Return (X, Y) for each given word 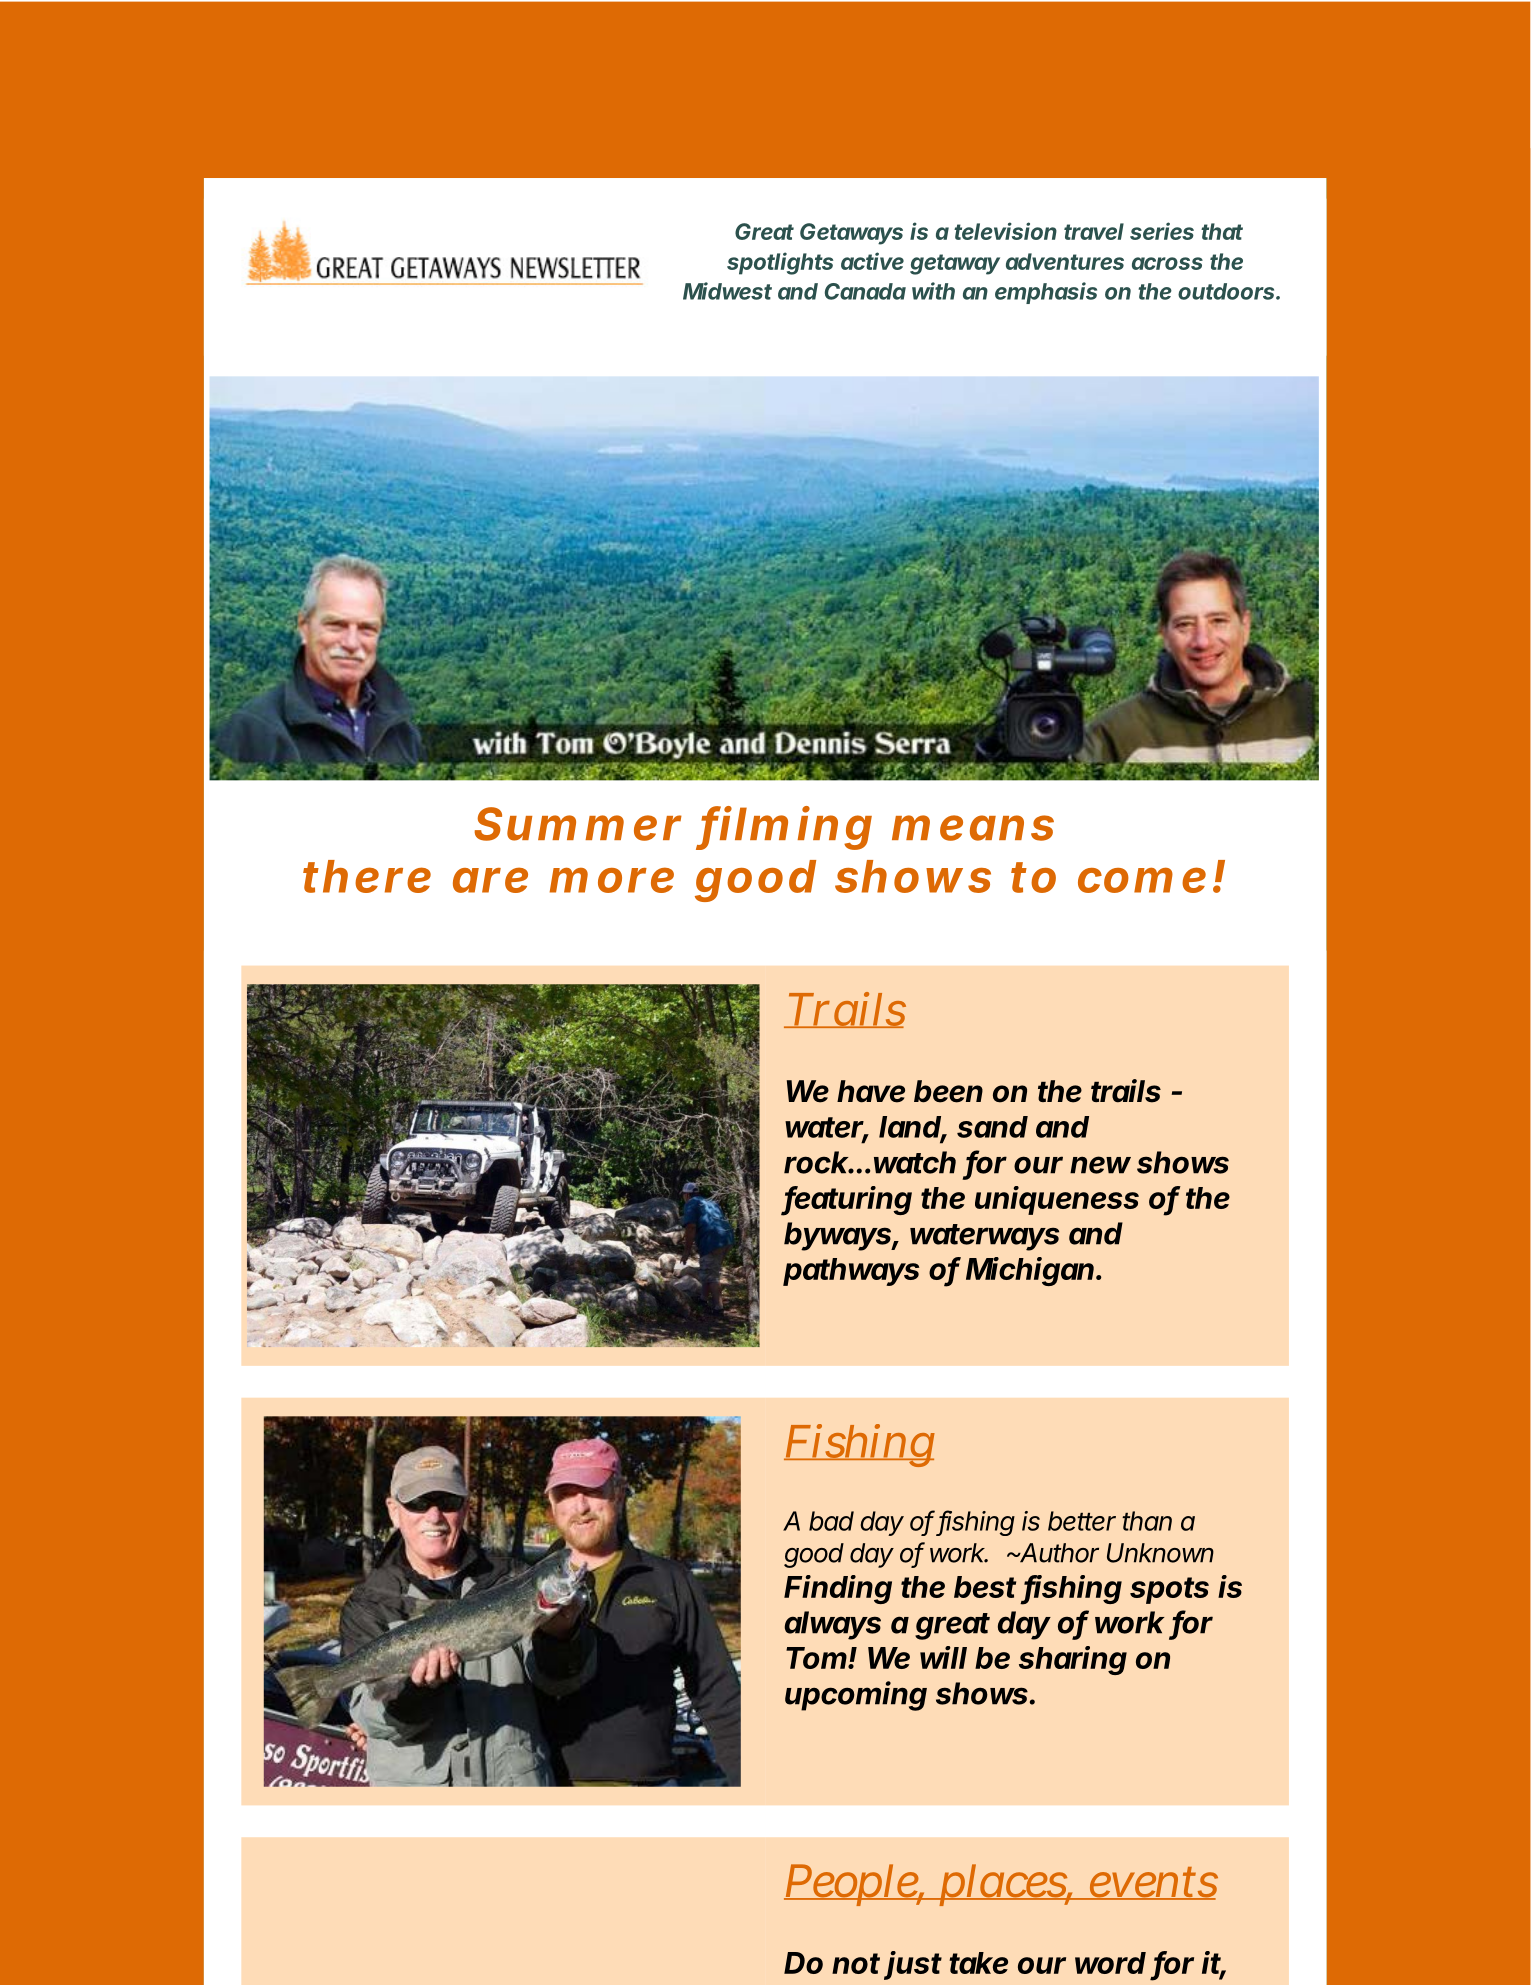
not (856, 1963)
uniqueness (1057, 1200)
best (985, 1587)
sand (992, 1127)
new (1100, 1165)
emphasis (1046, 293)
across (1167, 263)
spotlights (780, 263)
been (948, 1091)
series (1162, 231)
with (933, 291)
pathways (851, 1272)
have (871, 1091)
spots (1169, 1590)
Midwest (727, 291)
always (832, 1625)
